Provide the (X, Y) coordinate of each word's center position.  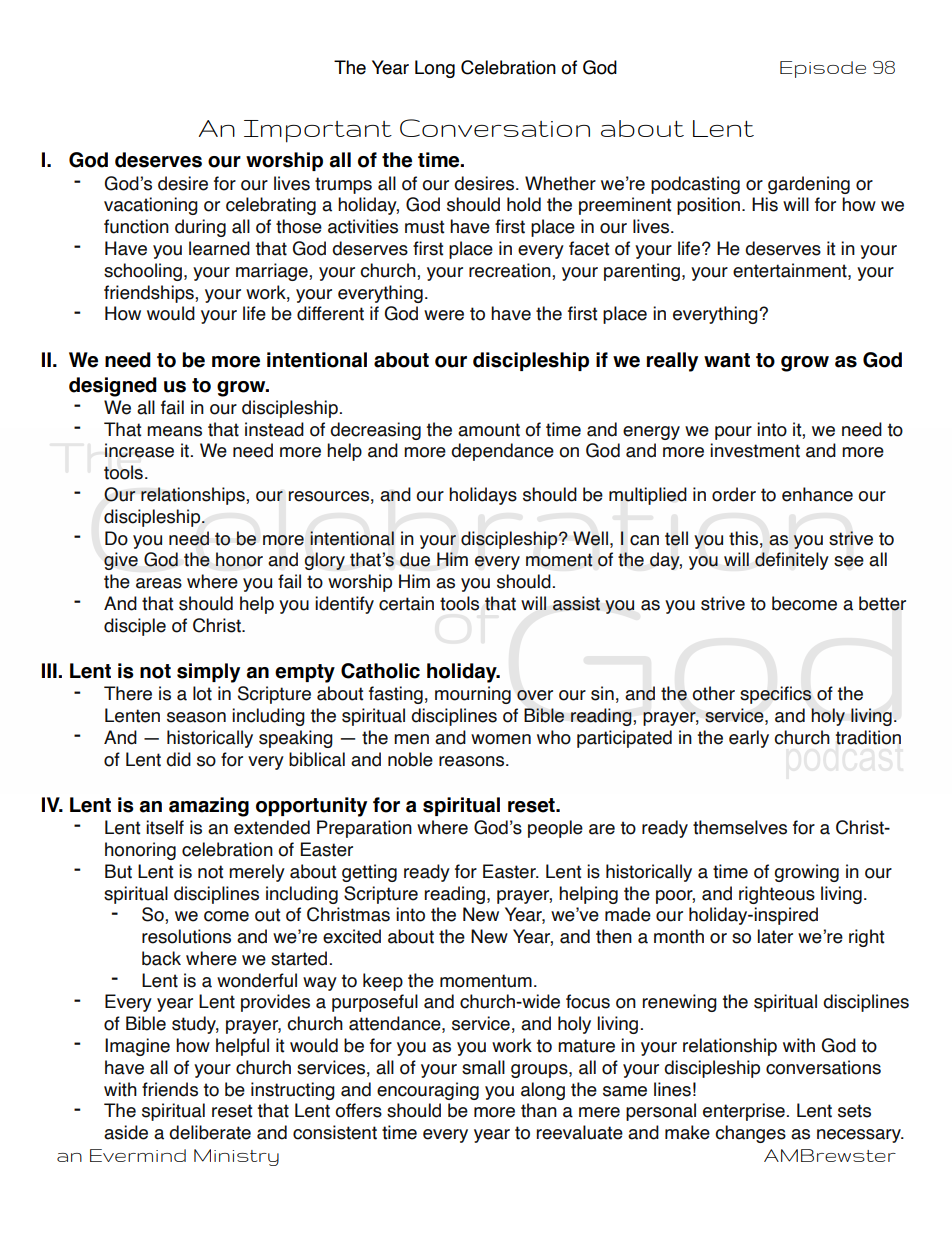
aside (126, 1132)
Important (318, 131)
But (118, 871)
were (444, 315)
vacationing (151, 206)
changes (750, 1134)
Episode (823, 69)
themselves (740, 827)
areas (159, 583)
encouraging (428, 1091)
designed (113, 387)
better (882, 603)
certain (406, 603)
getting (369, 873)
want (727, 360)
